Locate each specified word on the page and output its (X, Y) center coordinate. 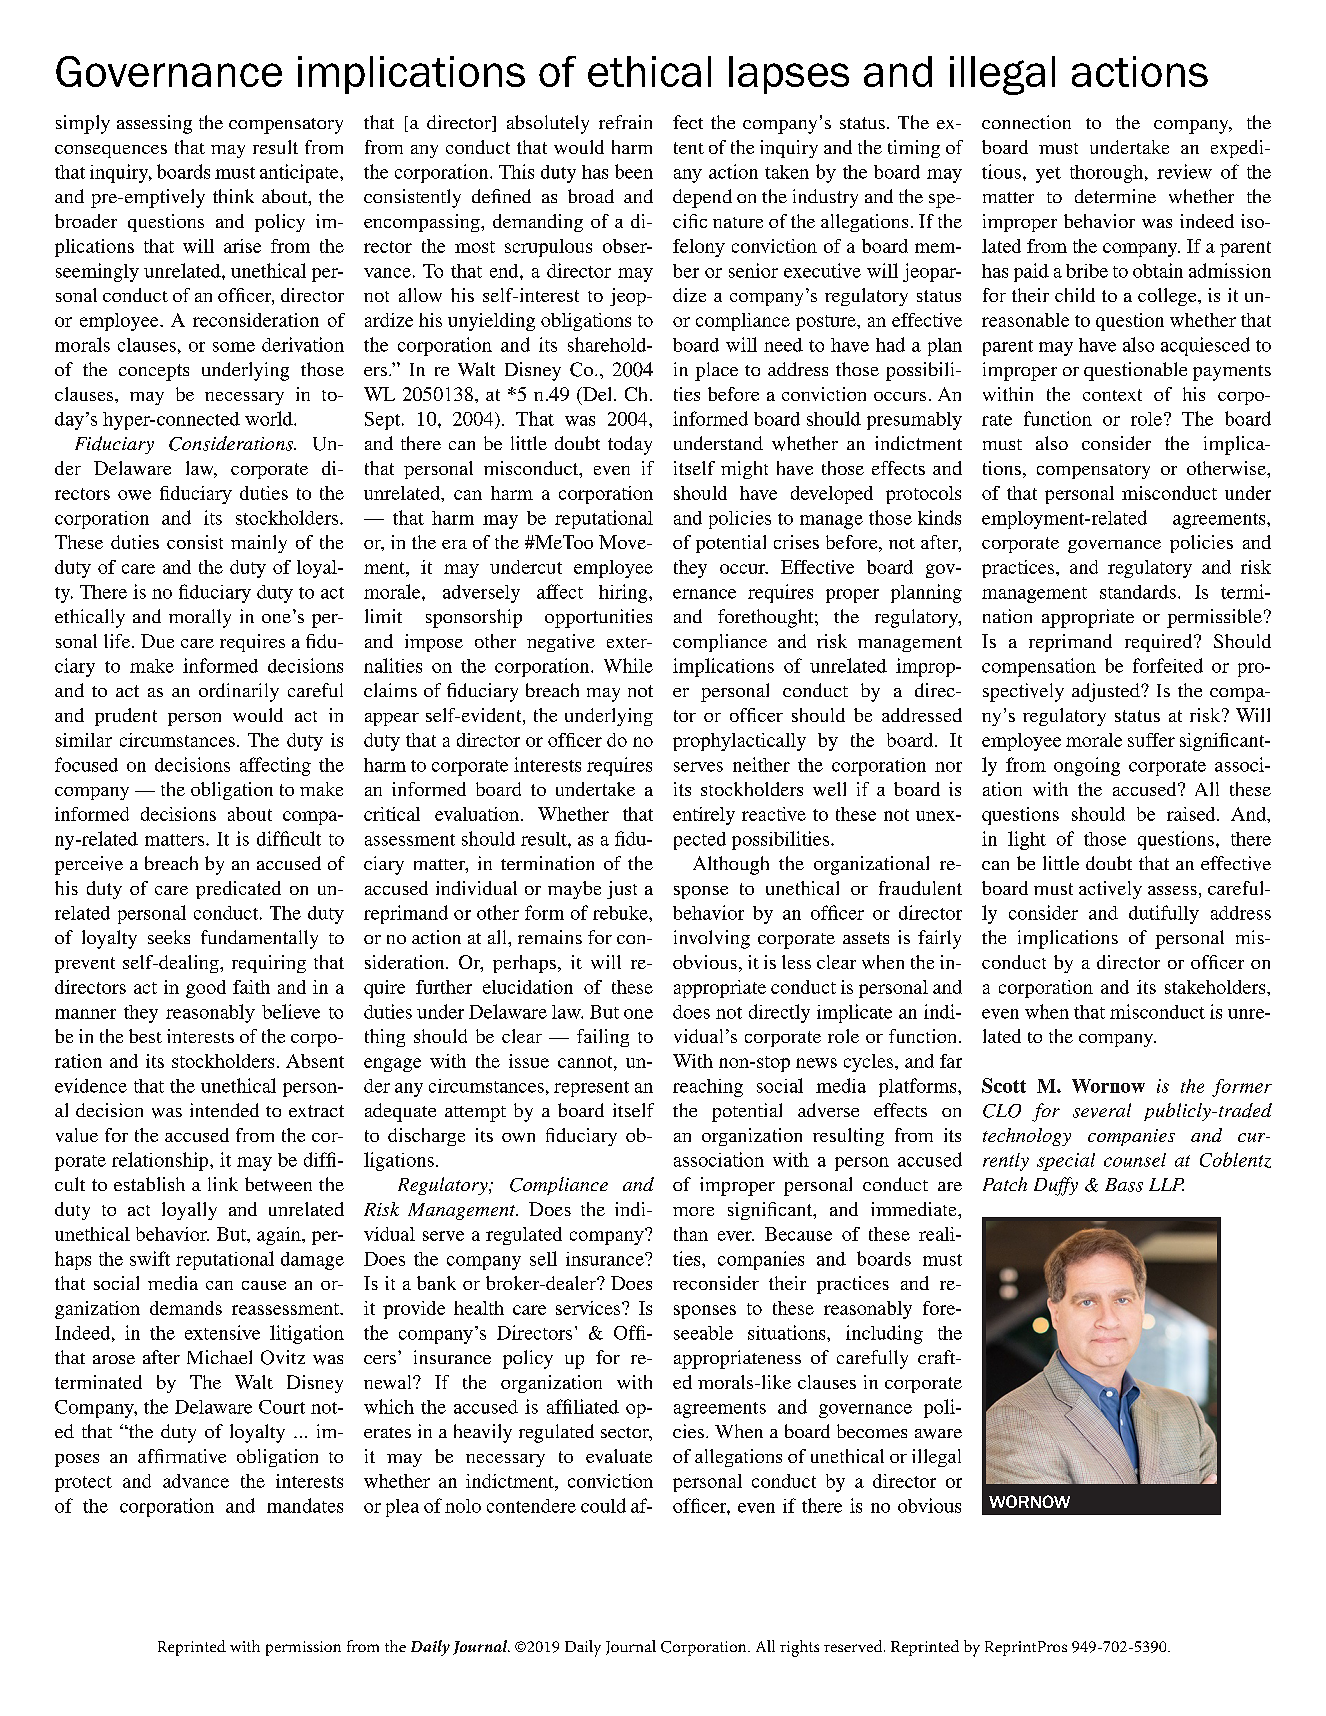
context (1112, 395)
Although (731, 865)
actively (1110, 890)
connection (1026, 122)
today (630, 445)
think (233, 196)
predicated (238, 890)
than (691, 1234)
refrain (625, 122)
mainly (259, 544)
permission (303, 1648)
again (280, 1236)
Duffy (1056, 1186)
